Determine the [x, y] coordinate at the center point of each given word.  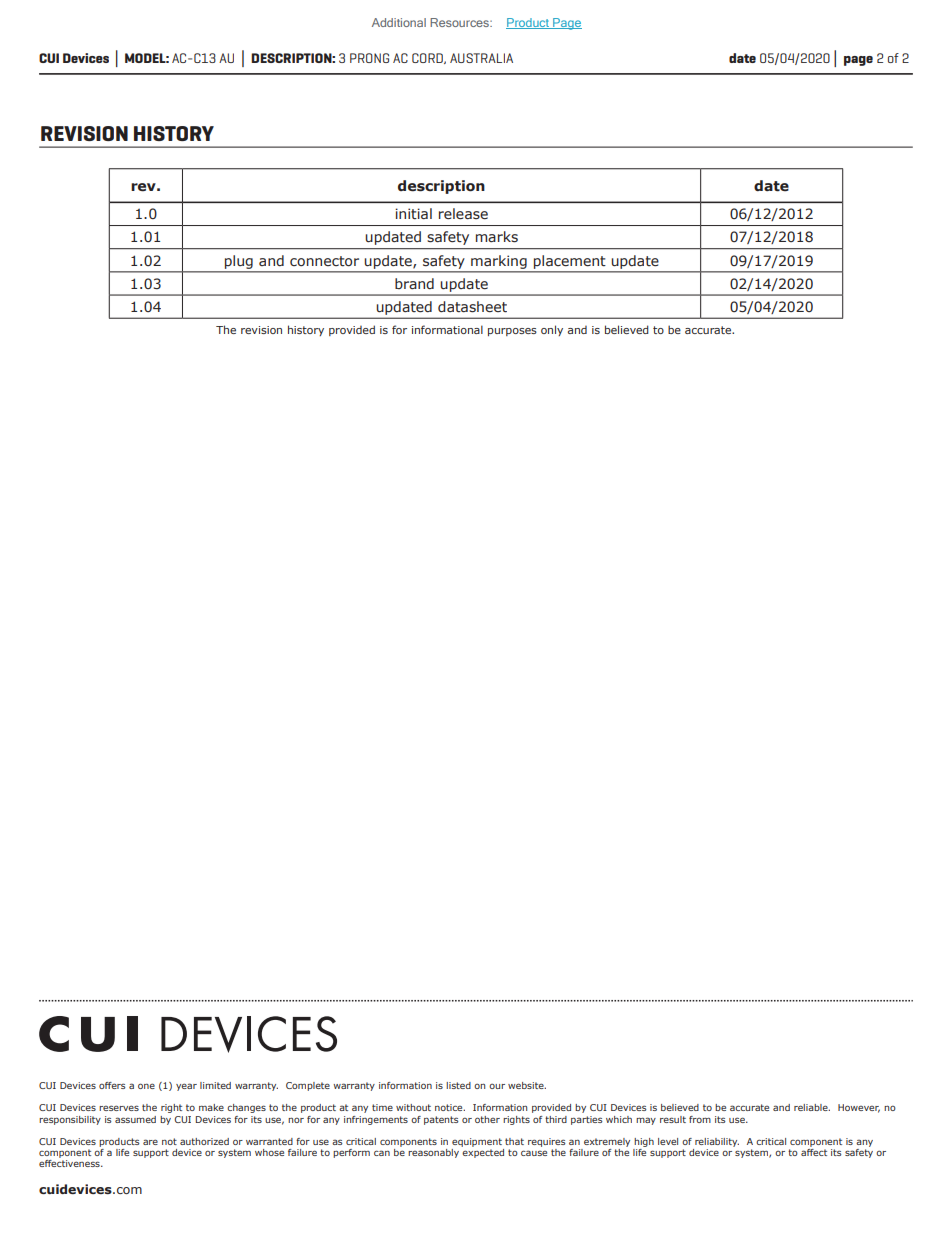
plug [239, 262]
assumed [135, 1119]
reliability [717, 1142]
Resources [460, 22]
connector [324, 261]
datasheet [472, 307]
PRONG [369, 58]
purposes [512, 332]
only [552, 330]
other [487, 1119]
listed [458, 1085]
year [186, 1087]
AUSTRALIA [481, 58]
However [859, 1108]
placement [569, 262]
